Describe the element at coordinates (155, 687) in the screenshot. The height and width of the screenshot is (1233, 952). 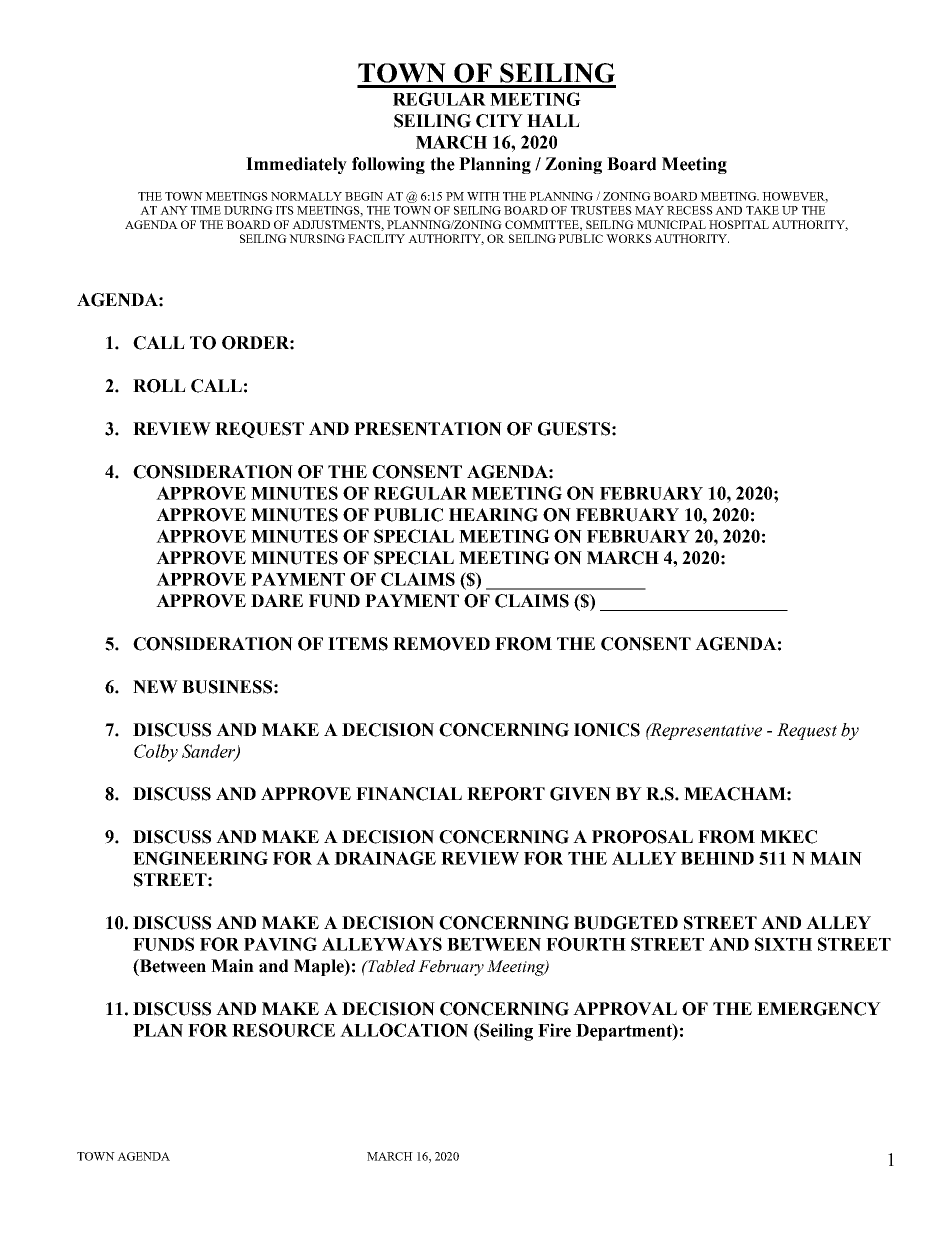
I see `NEW` at that location.
